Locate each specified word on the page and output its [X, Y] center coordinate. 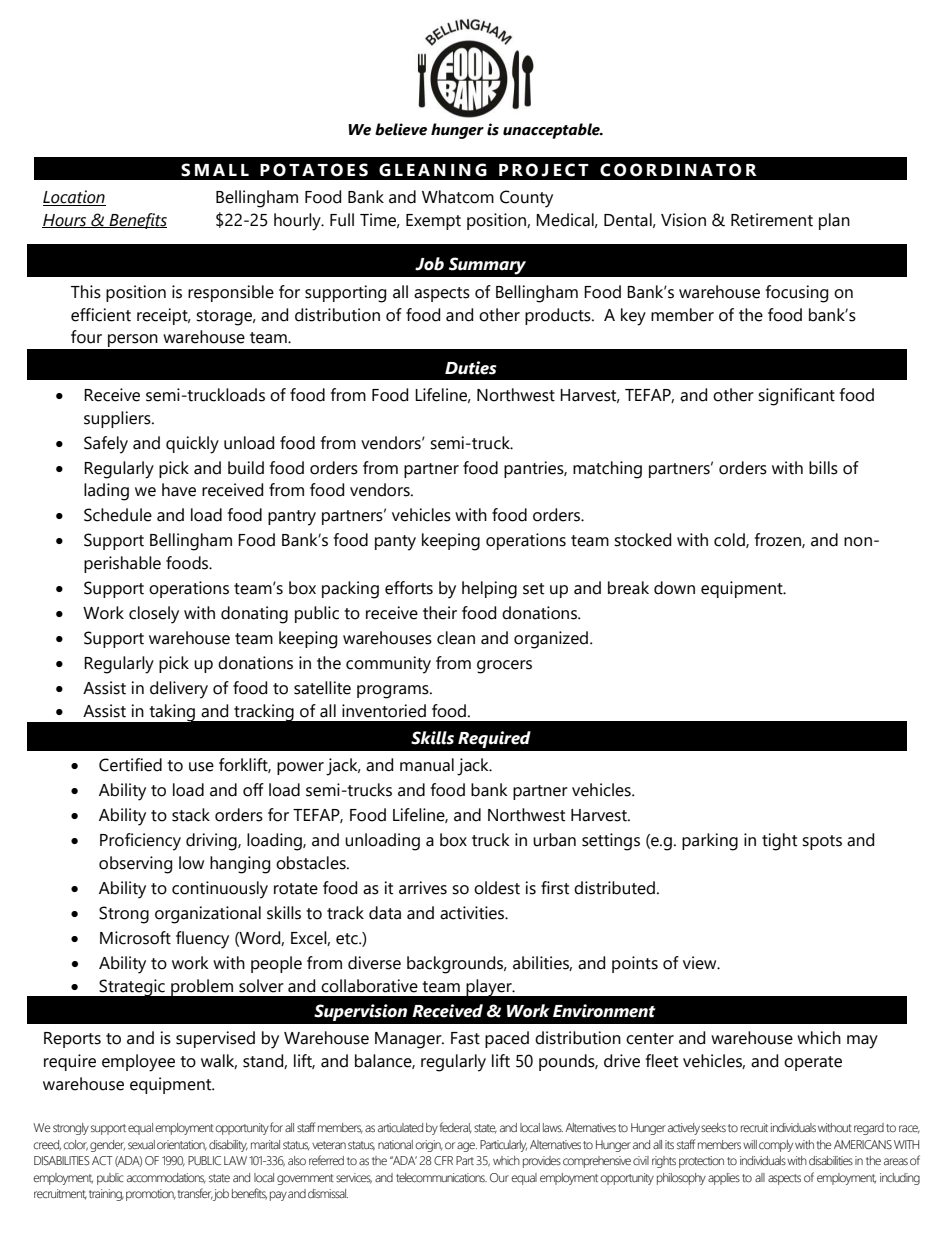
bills [823, 468]
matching [607, 470]
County [526, 199]
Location [74, 198]
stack [191, 815]
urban [554, 840]
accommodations [166, 1178]
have [179, 490]
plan [834, 221]
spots [822, 842]
